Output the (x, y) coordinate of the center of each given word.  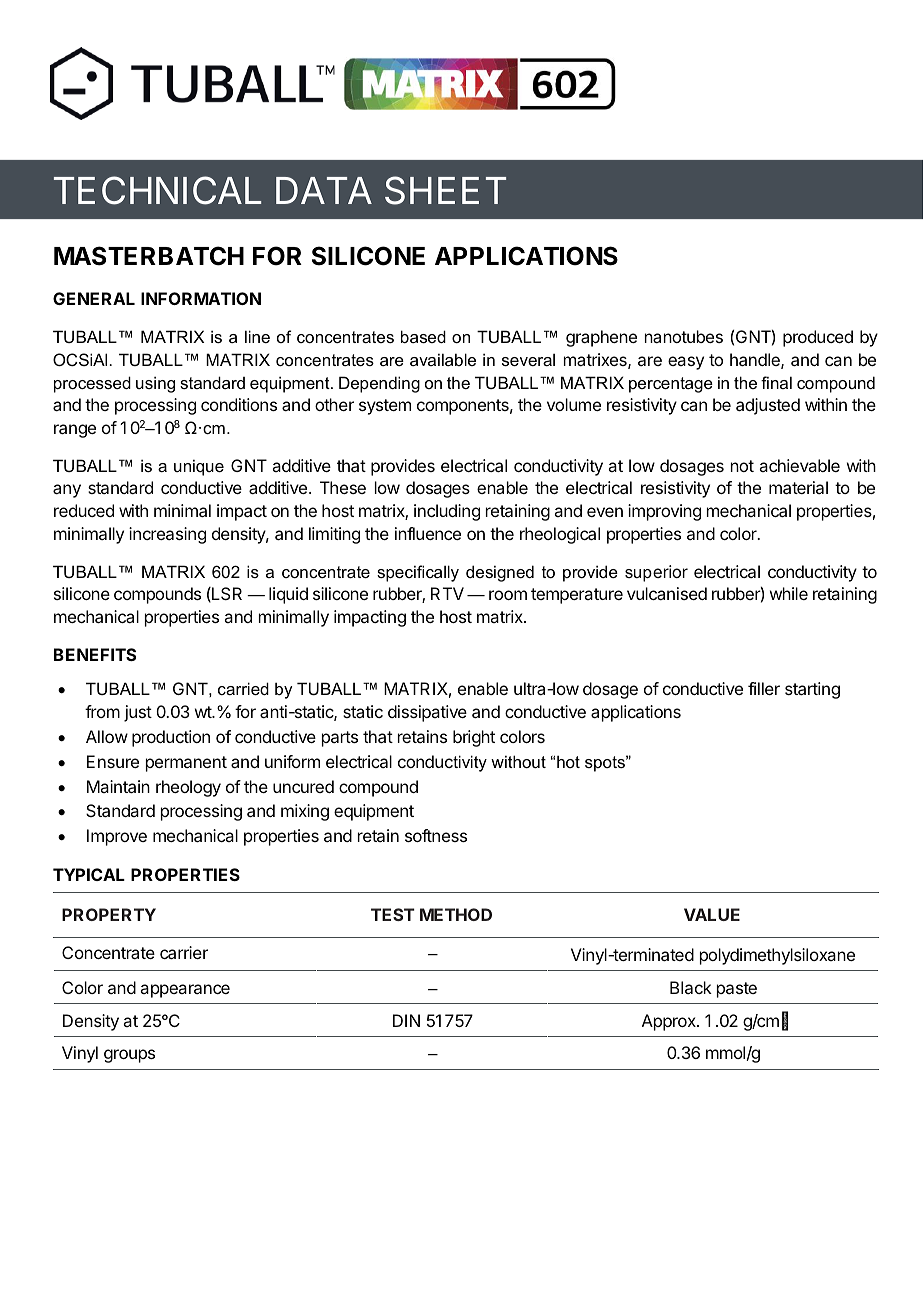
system (385, 407)
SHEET (445, 190)
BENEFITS (95, 654)
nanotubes (684, 336)
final (776, 382)
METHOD (456, 914)
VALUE (712, 914)
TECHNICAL (157, 190)
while (789, 593)
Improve (117, 837)
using (155, 384)
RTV (447, 593)
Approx (670, 1022)
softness (436, 835)
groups (129, 1056)
